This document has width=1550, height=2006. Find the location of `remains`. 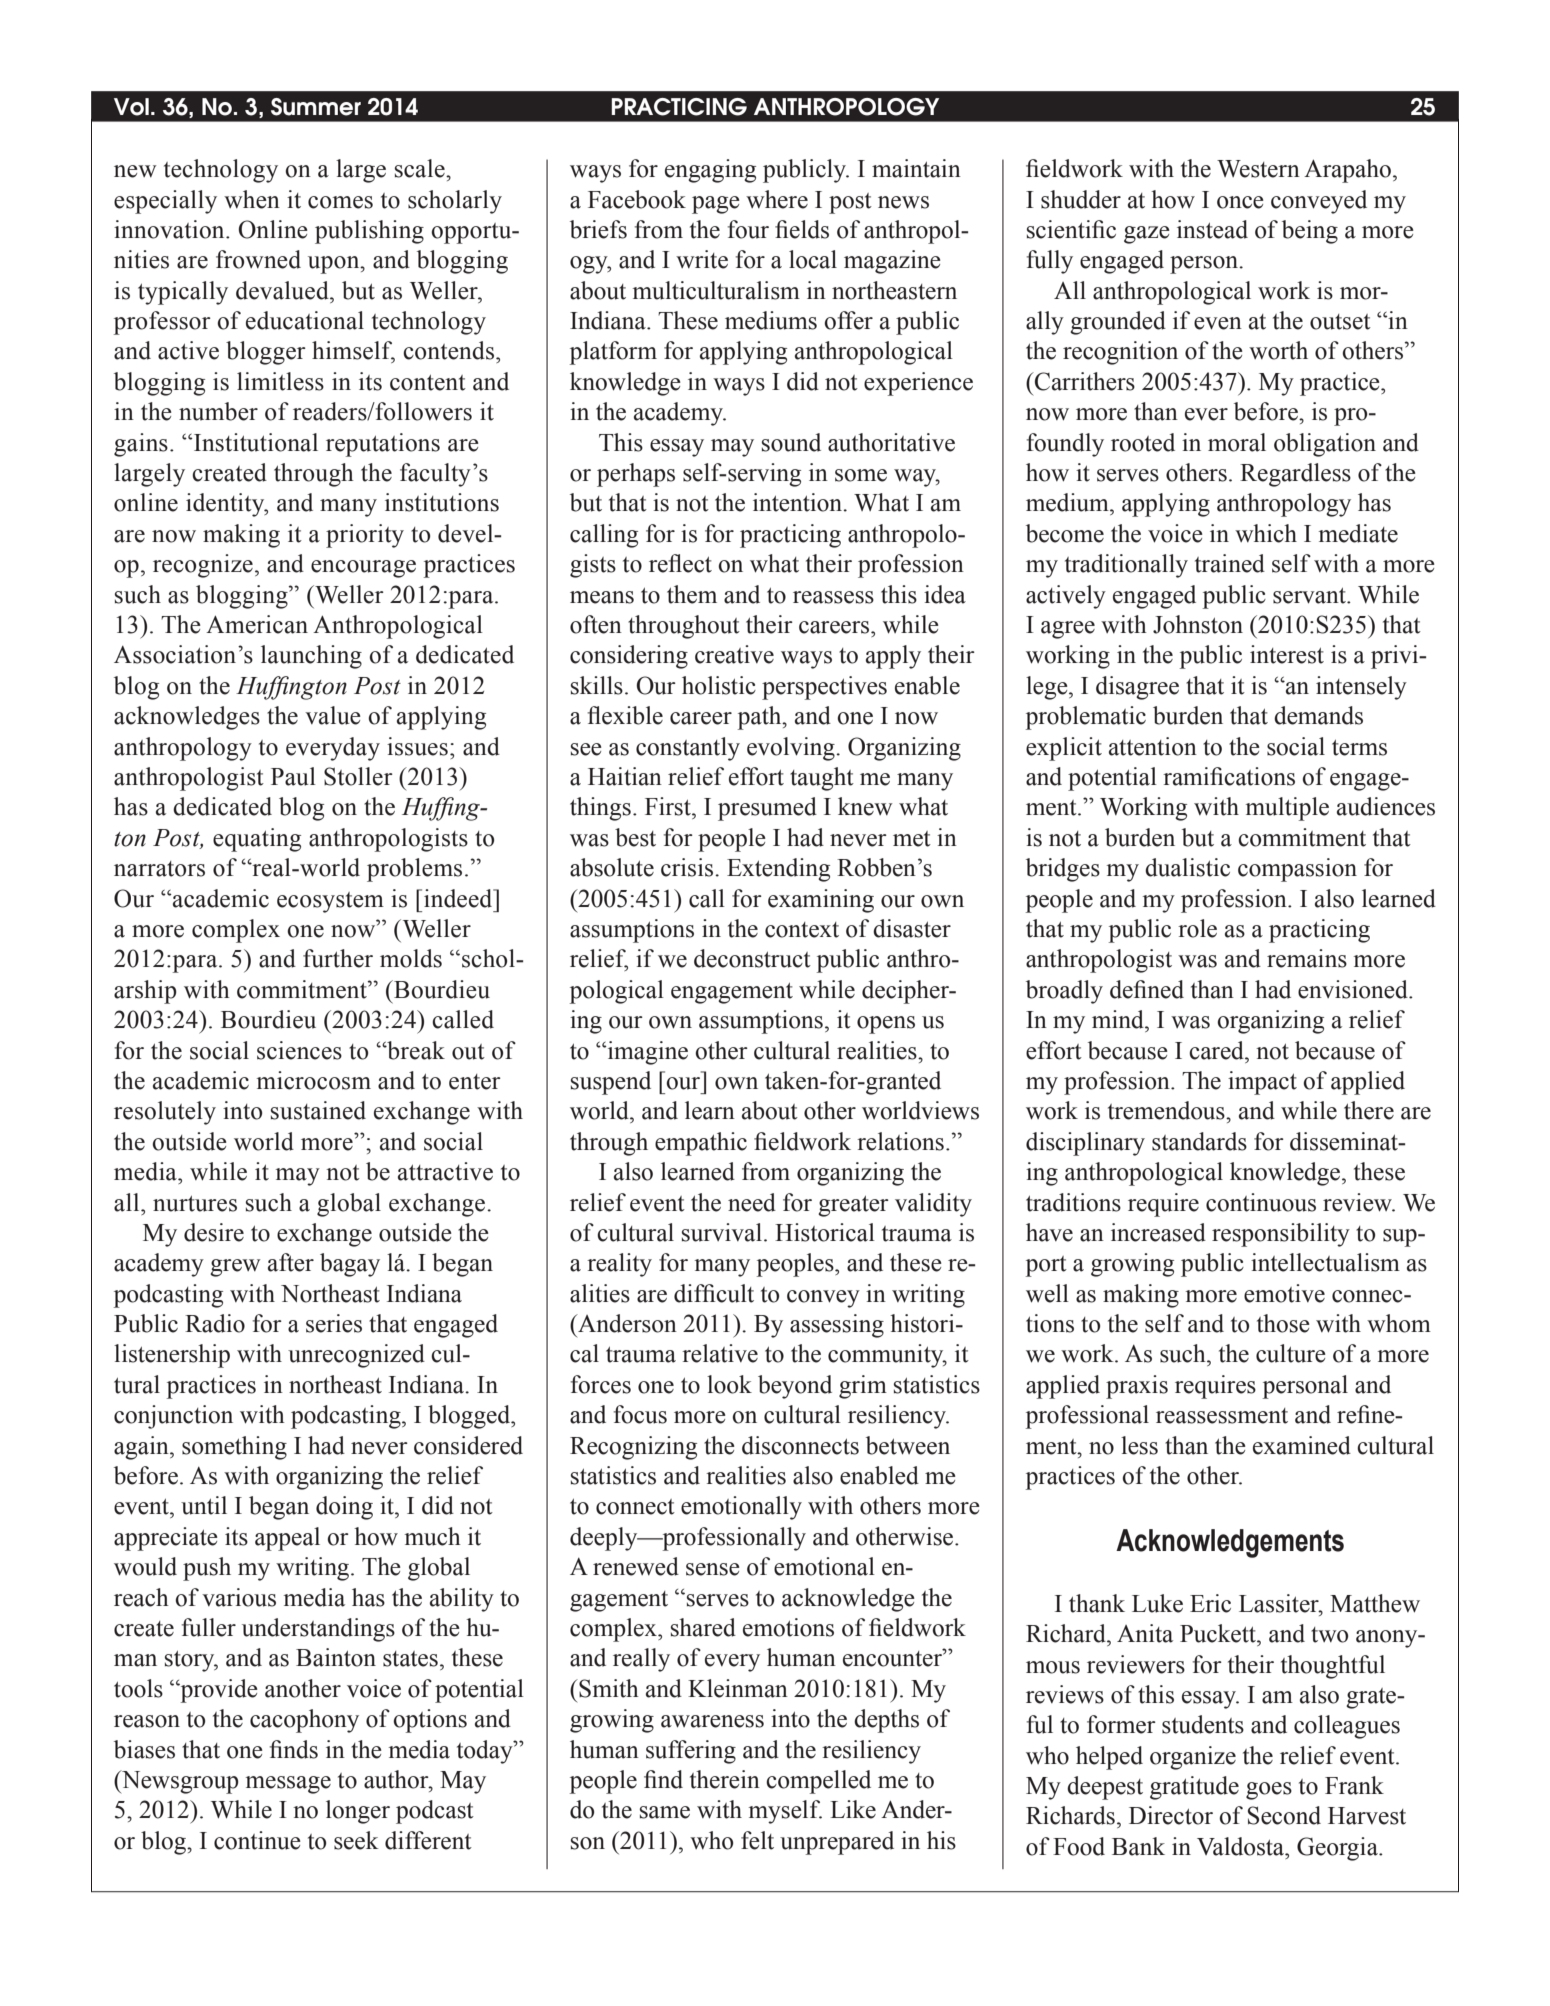

remains is located at coordinates (1307, 958).
